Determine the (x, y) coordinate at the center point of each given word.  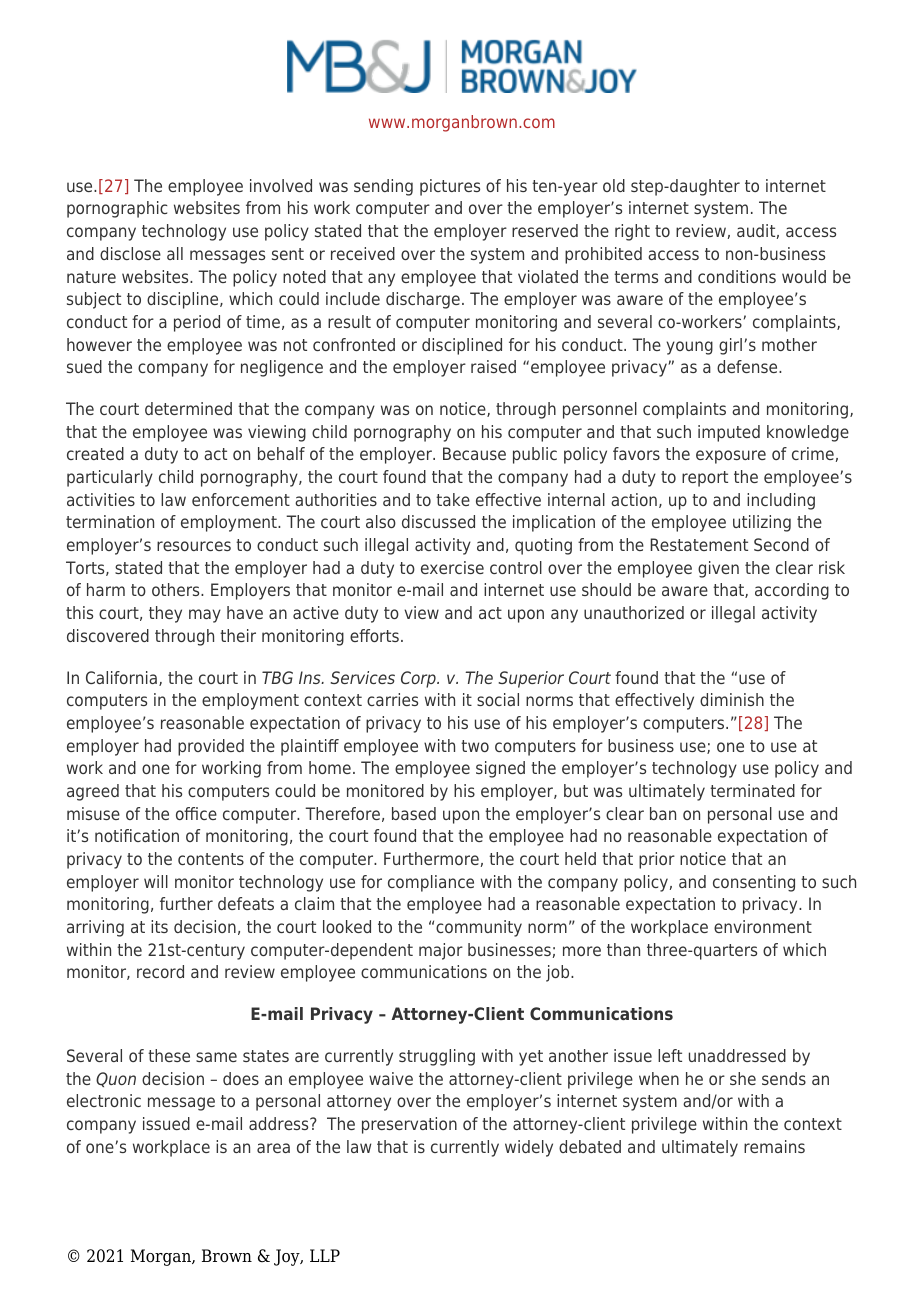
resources (194, 546)
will (156, 881)
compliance (431, 883)
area (273, 1148)
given (718, 569)
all (175, 253)
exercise (452, 567)
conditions (737, 276)
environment (763, 926)
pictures (450, 187)
